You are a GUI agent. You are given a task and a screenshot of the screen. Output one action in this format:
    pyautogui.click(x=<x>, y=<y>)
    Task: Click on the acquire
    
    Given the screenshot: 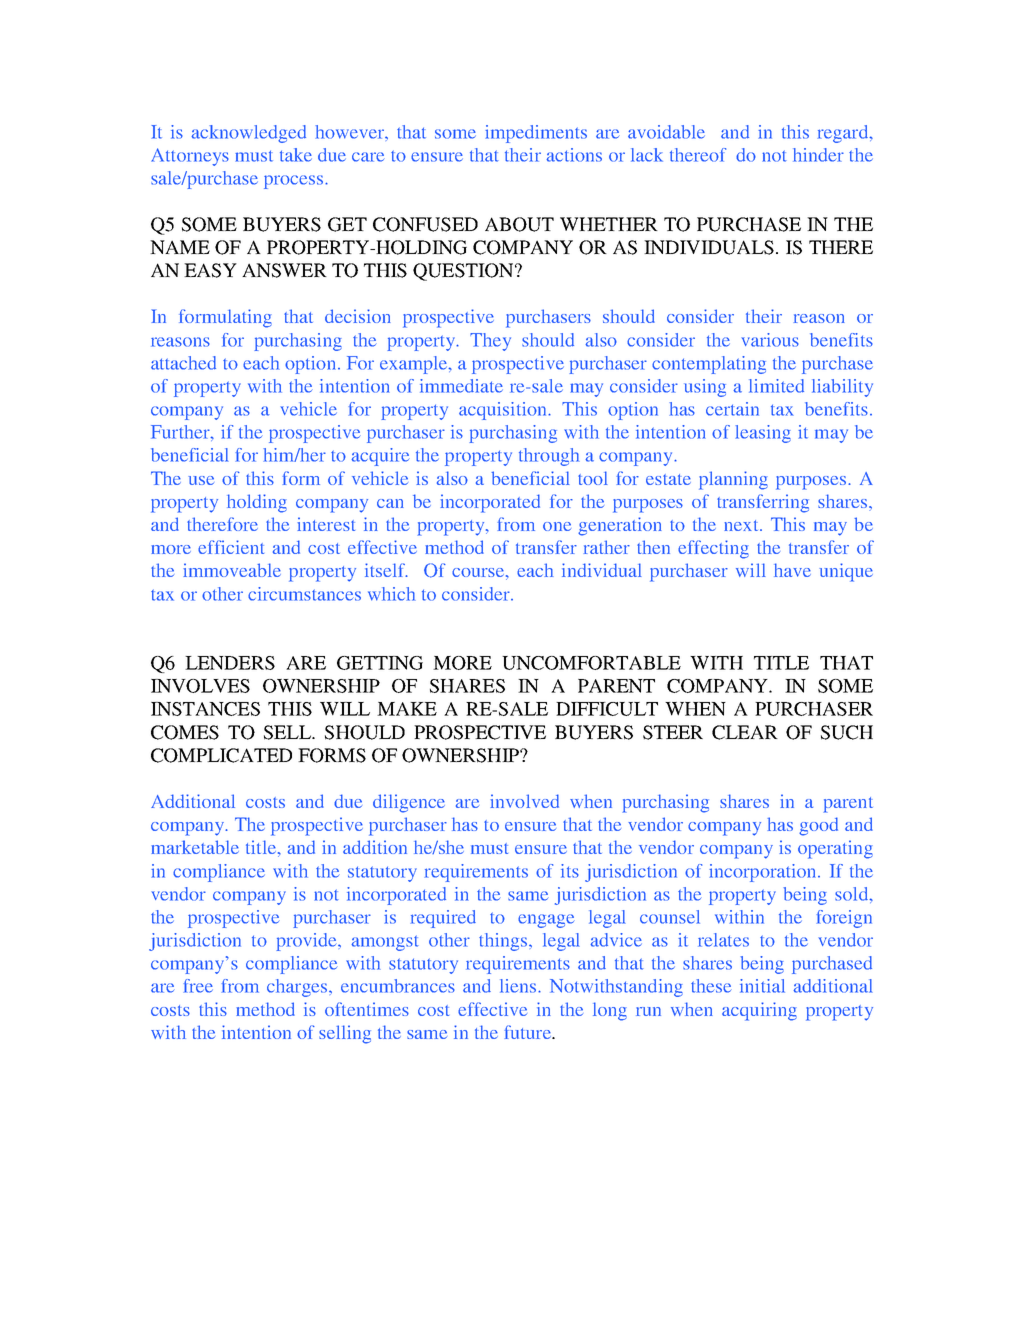 What is the action you would take?
    pyautogui.click(x=380, y=457)
